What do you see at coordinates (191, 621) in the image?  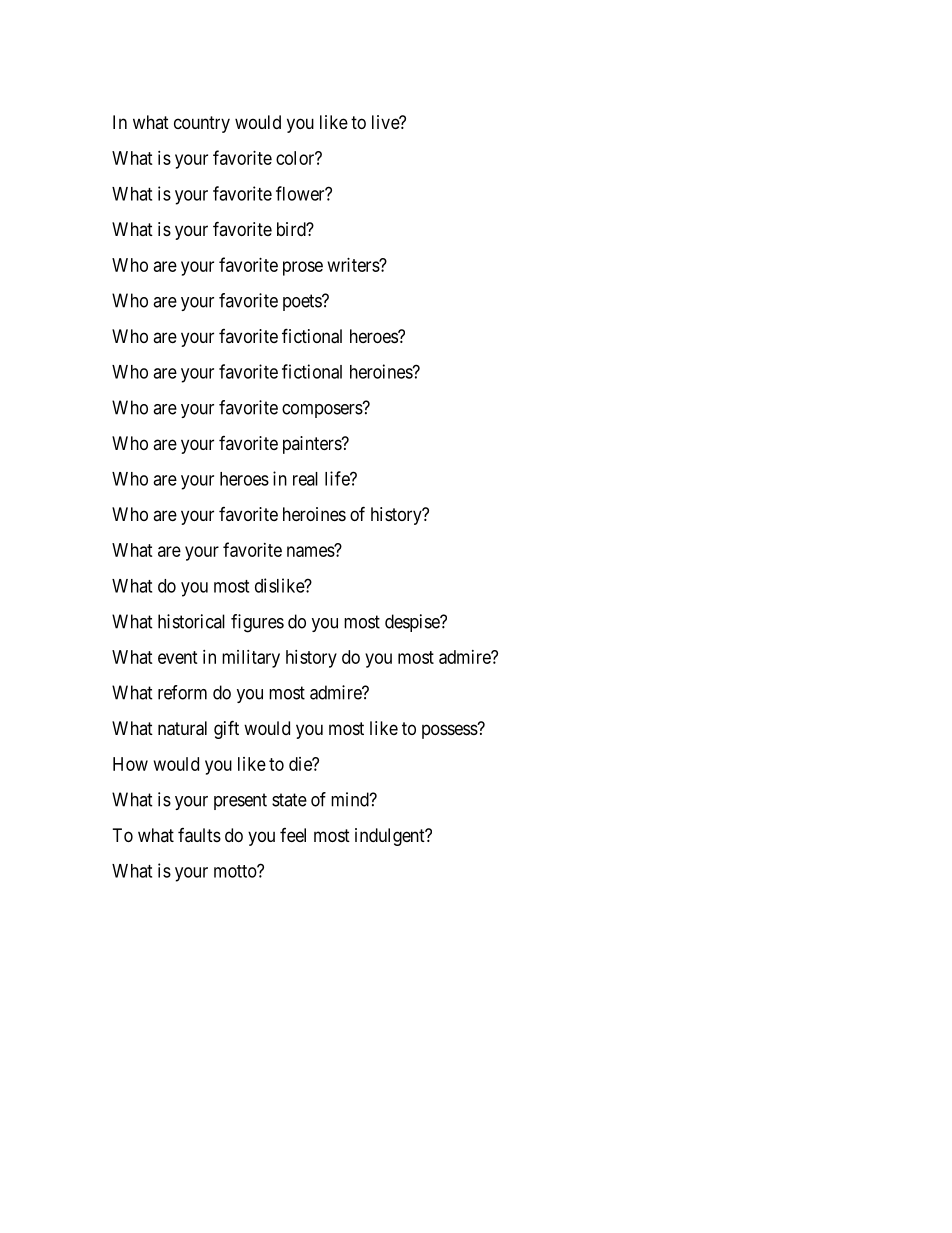 I see `historical` at bounding box center [191, 621].
